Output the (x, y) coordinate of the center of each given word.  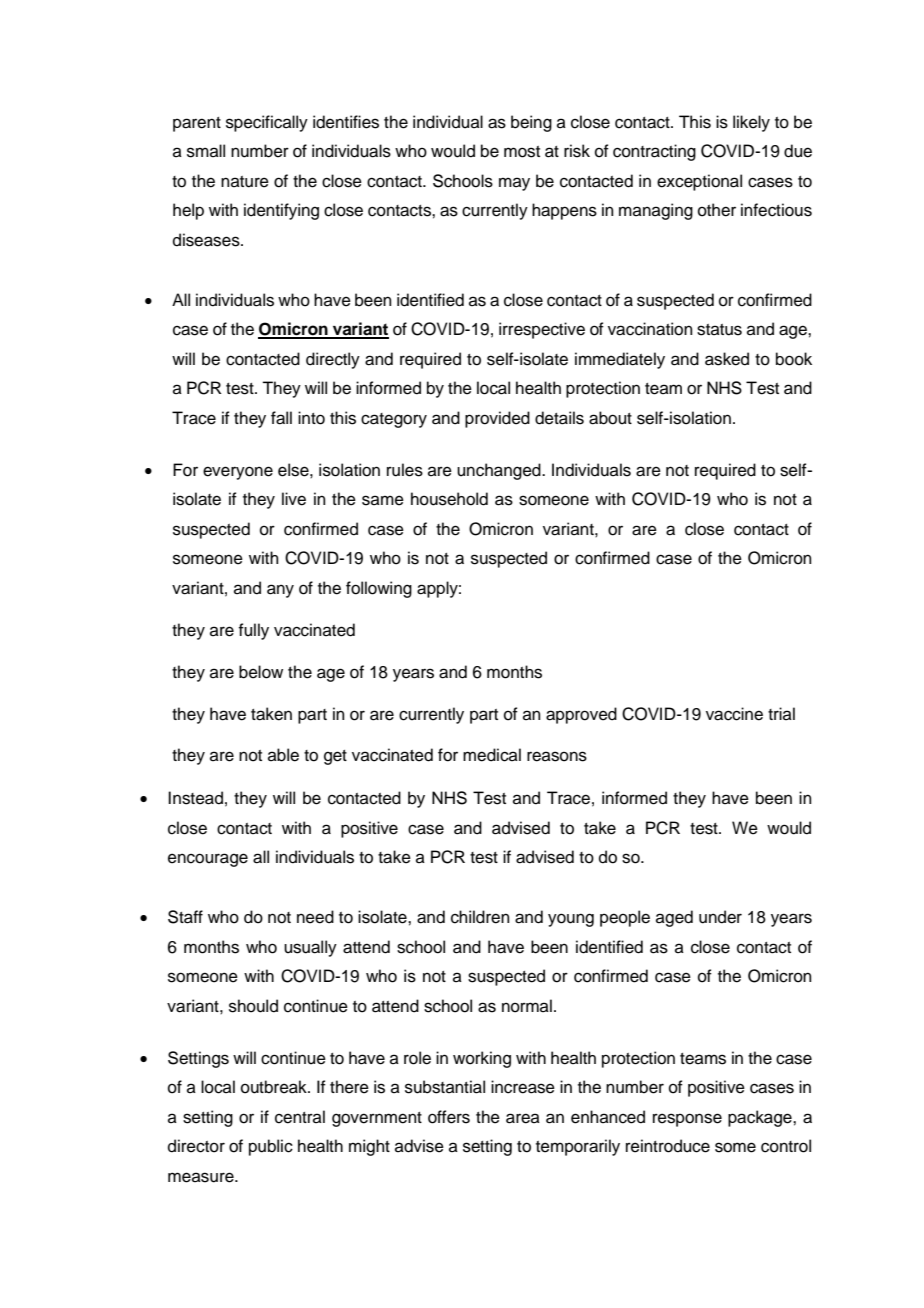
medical (492, 755)
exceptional (699, 182)
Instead (195, 798)
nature (245, 182)
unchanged (500, 471)
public (271, 1147)
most (522, 152)
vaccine (734, 714)
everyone (238, 473)
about (610, 418)
